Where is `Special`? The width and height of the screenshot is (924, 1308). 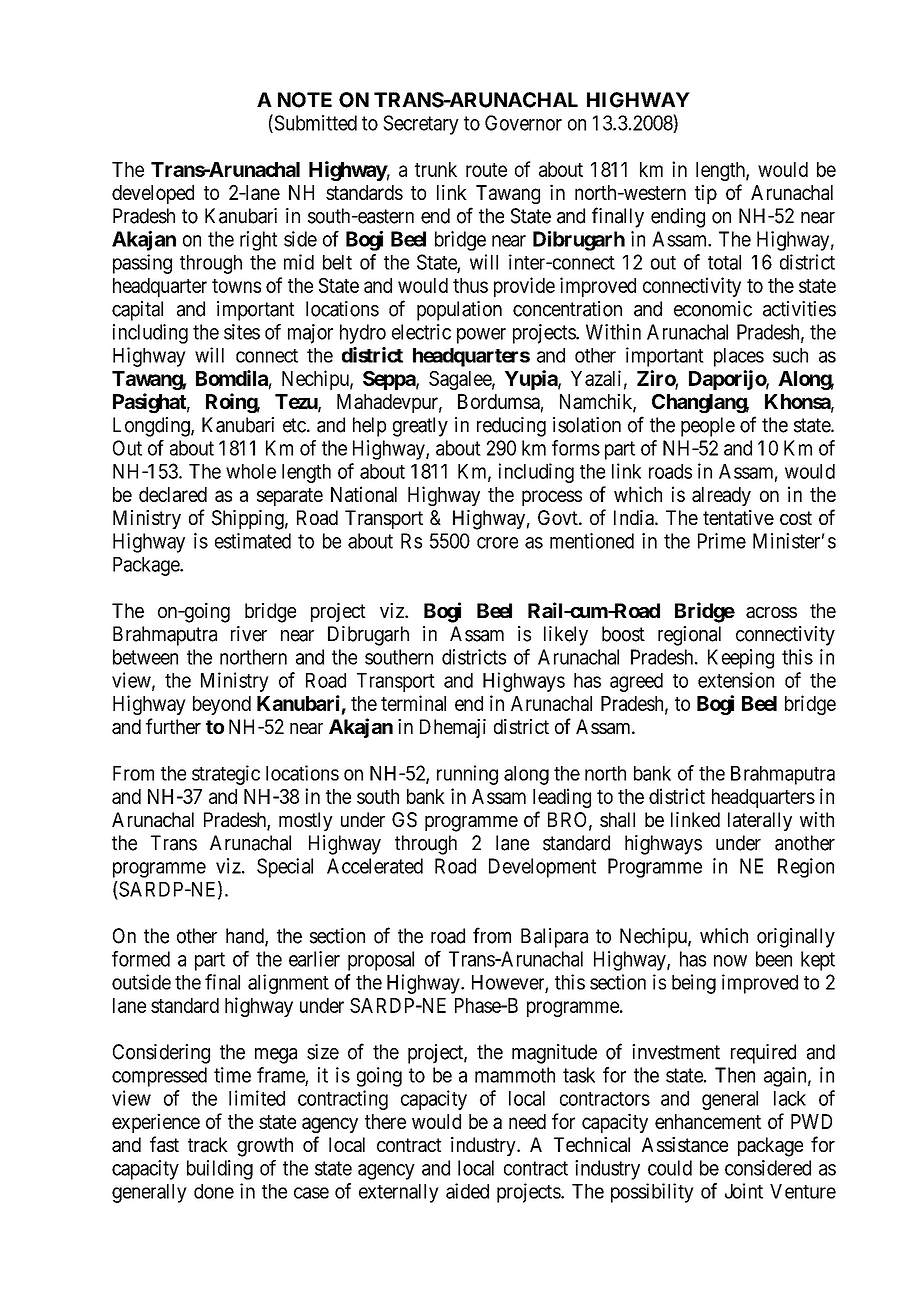
Special is located at coordinates (285, 868).
